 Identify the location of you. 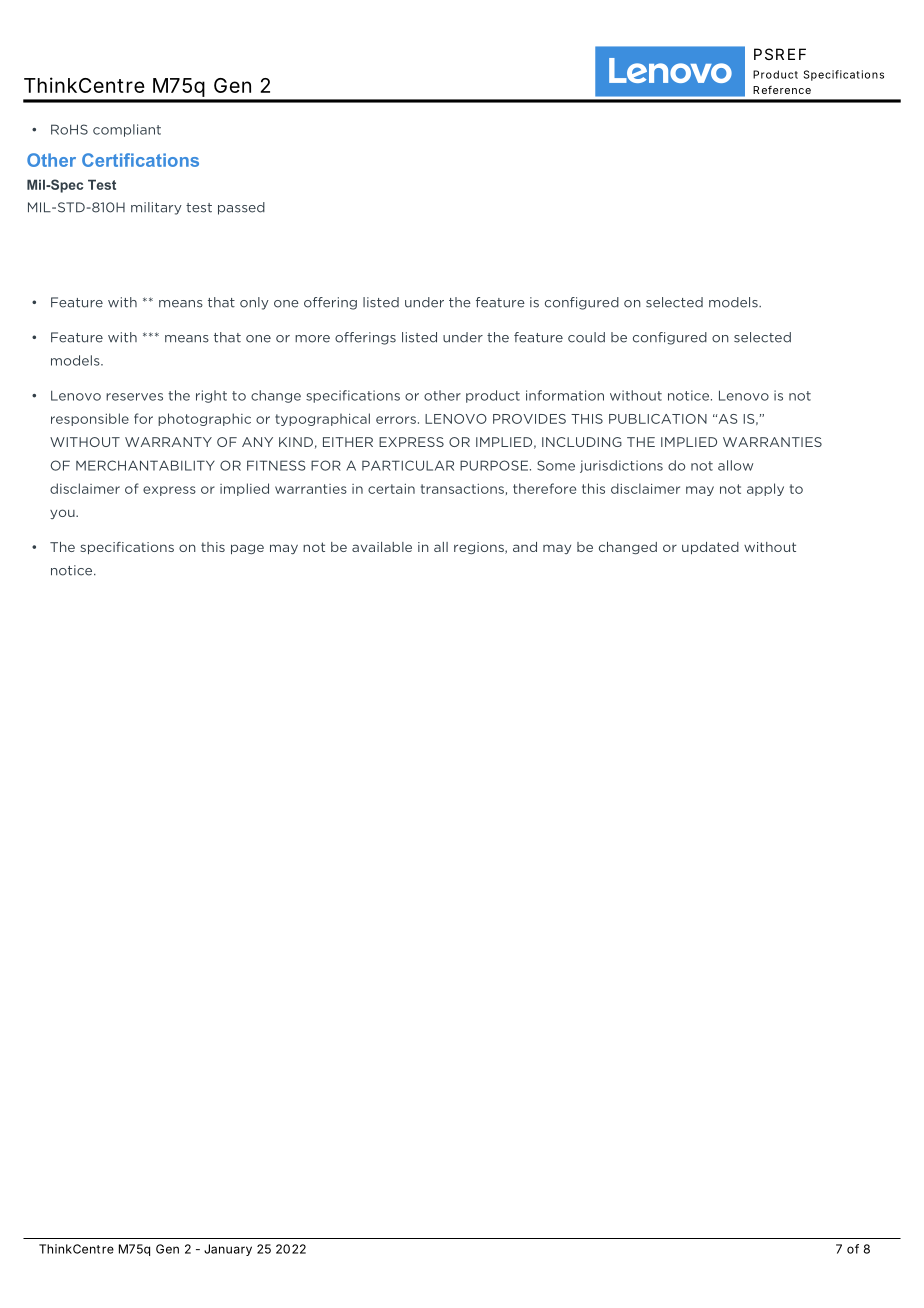
(63, 514).
